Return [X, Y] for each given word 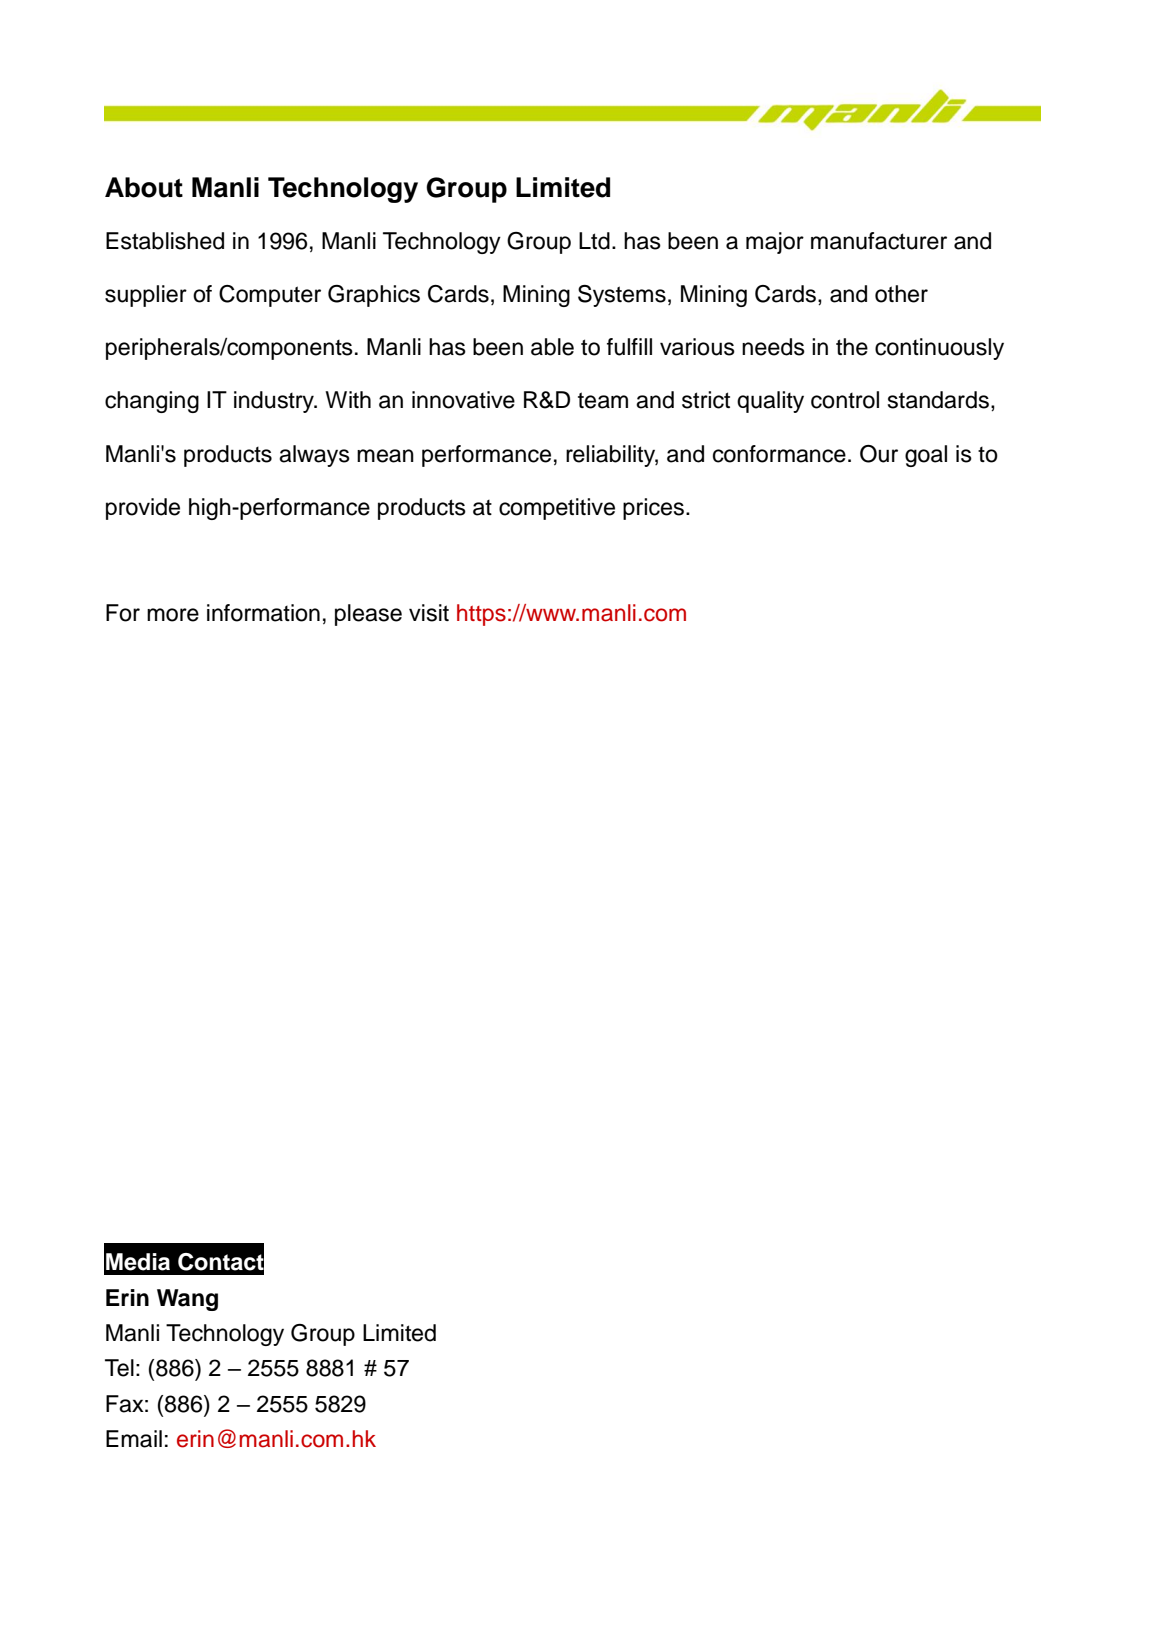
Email [134, 1439]
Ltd [594, 241]
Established [165, 241]
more [173, 615]
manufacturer [879, 241]
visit [429, 613]
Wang [187, 1300]
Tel [119, 1368]
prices [653, 509]
